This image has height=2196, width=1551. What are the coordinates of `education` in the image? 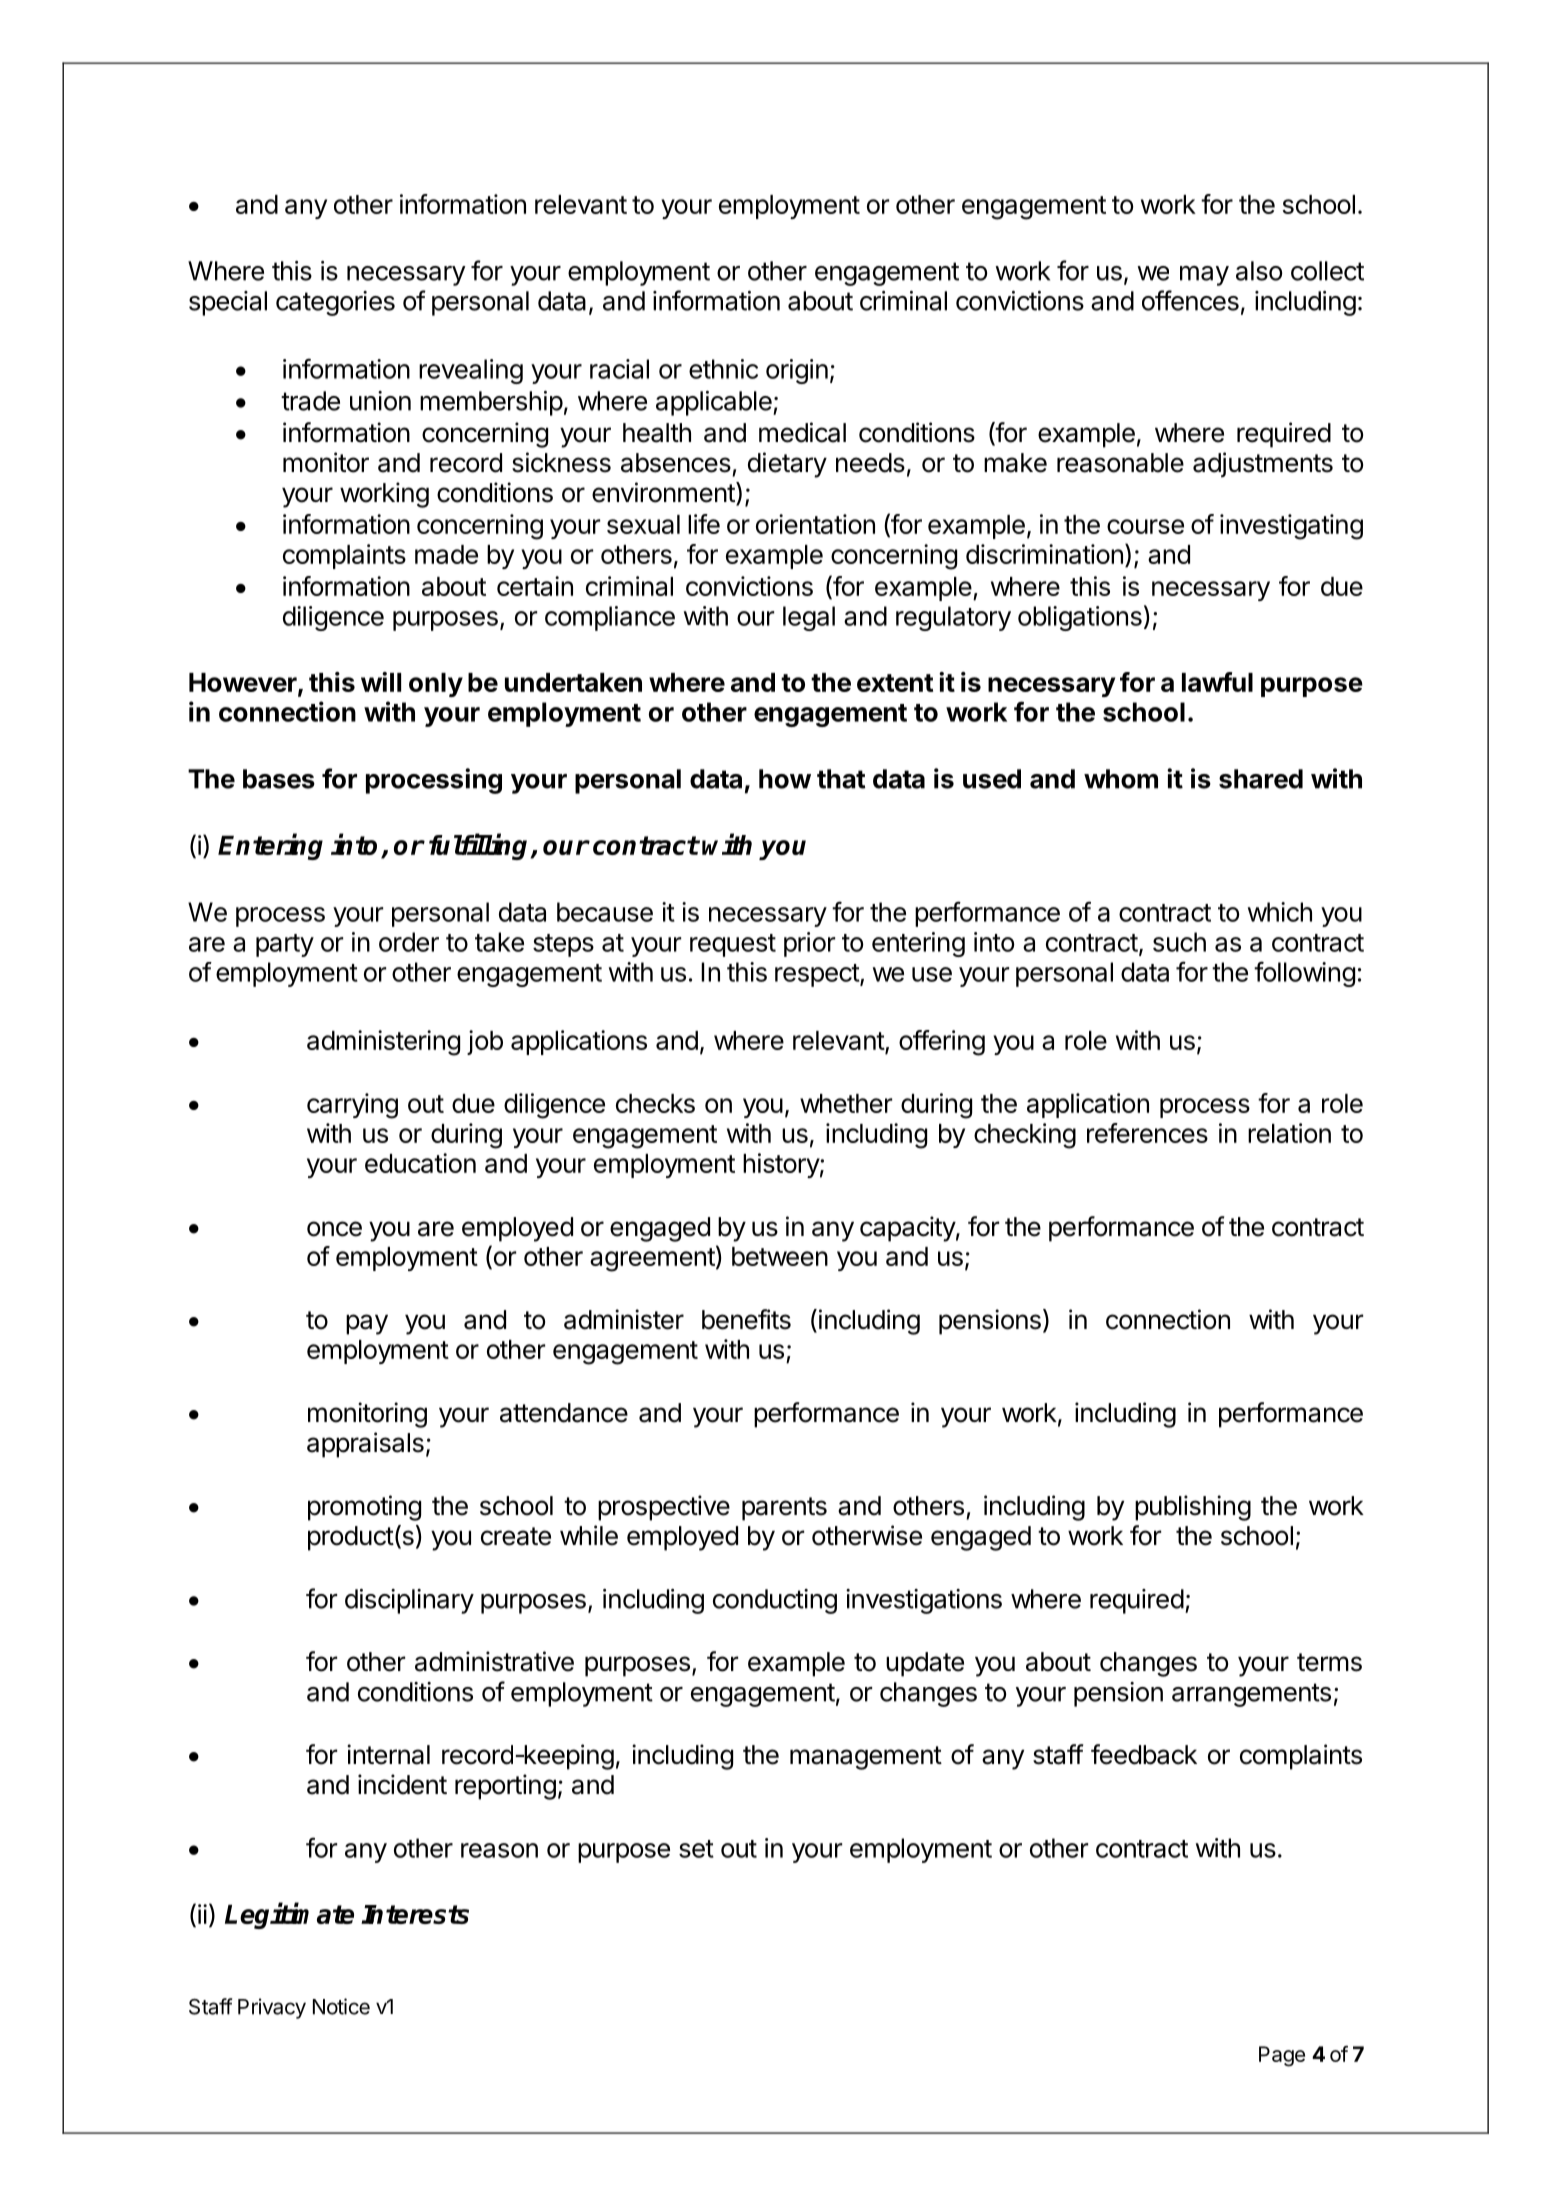 It's located at (420, 1163).
